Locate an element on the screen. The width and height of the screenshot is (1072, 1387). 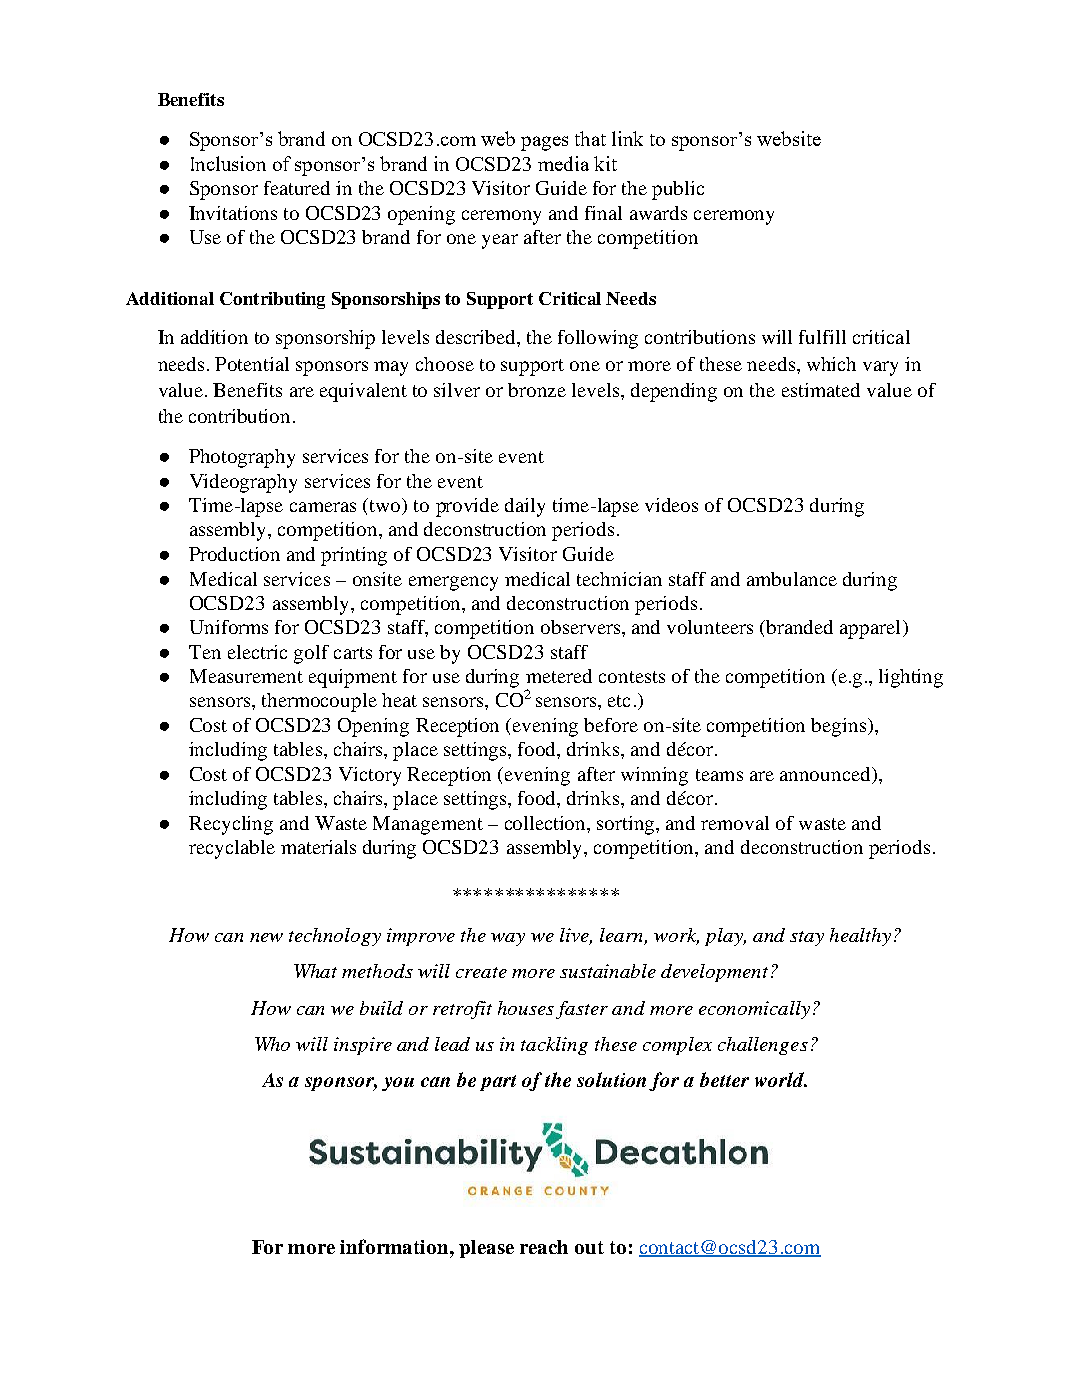
thermocouple is located at coordinates (319, 702).
